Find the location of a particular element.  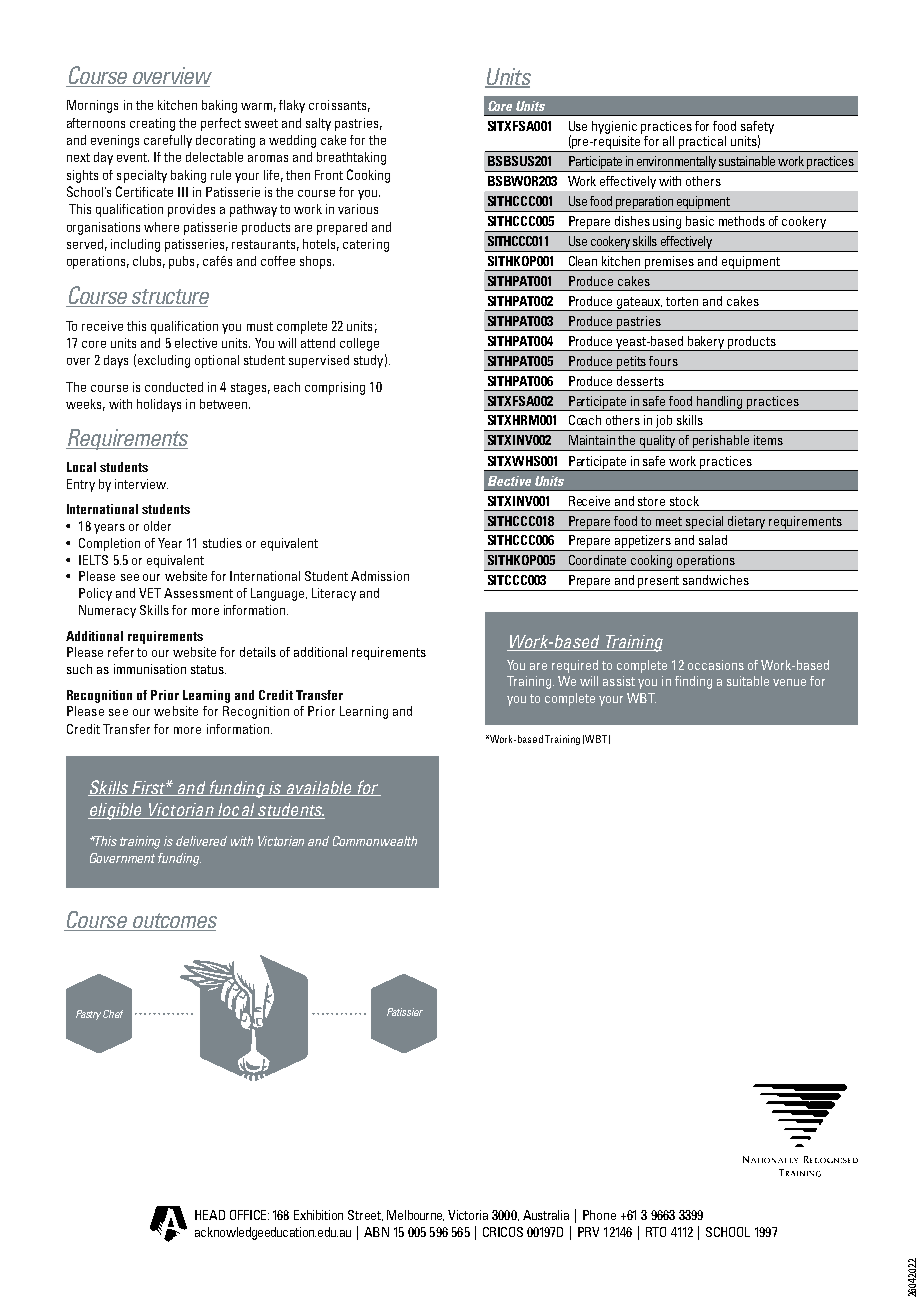

carefully is located at coordinates (168, 141).
